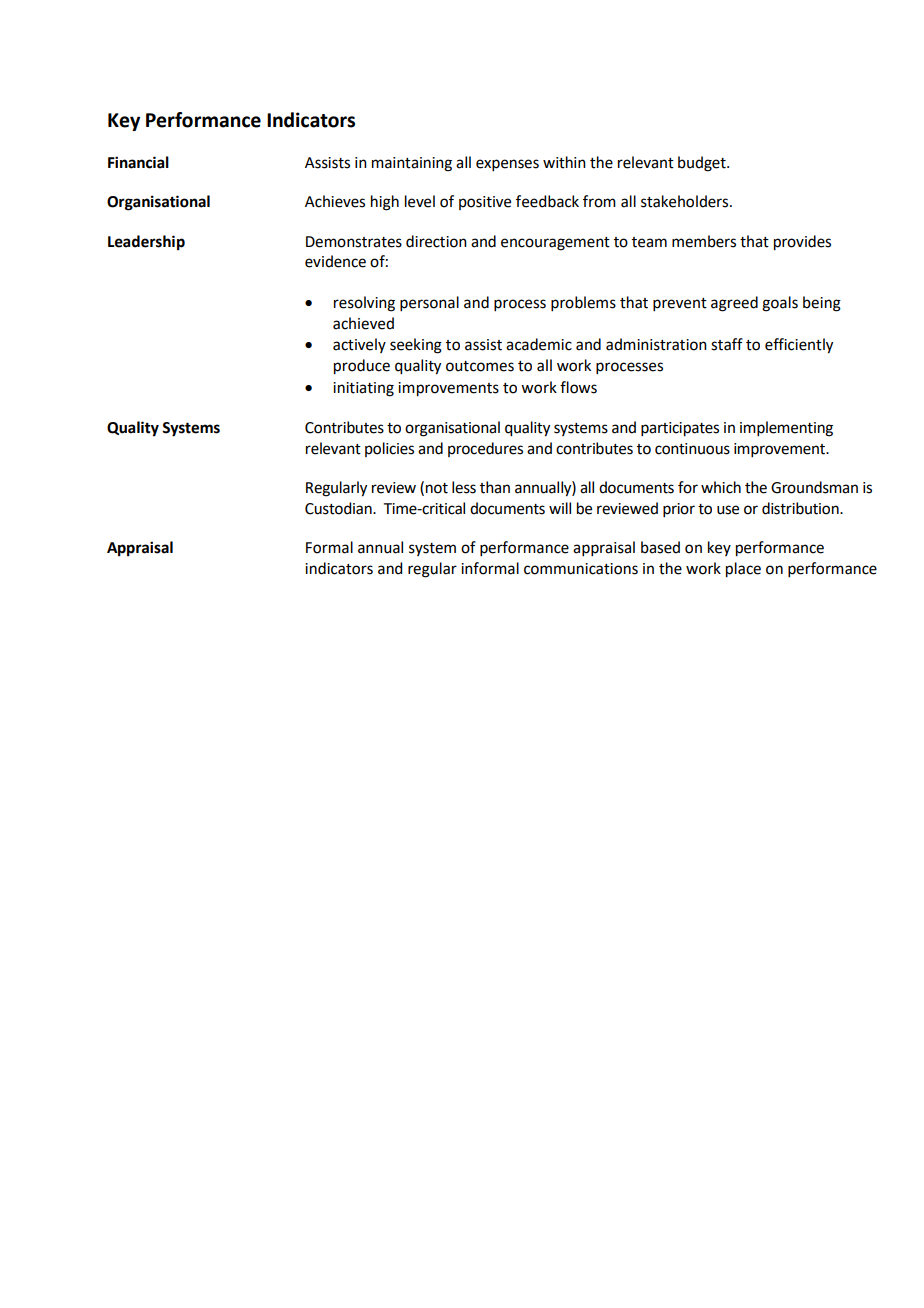  I want to click on staff, so click(727, 344).
